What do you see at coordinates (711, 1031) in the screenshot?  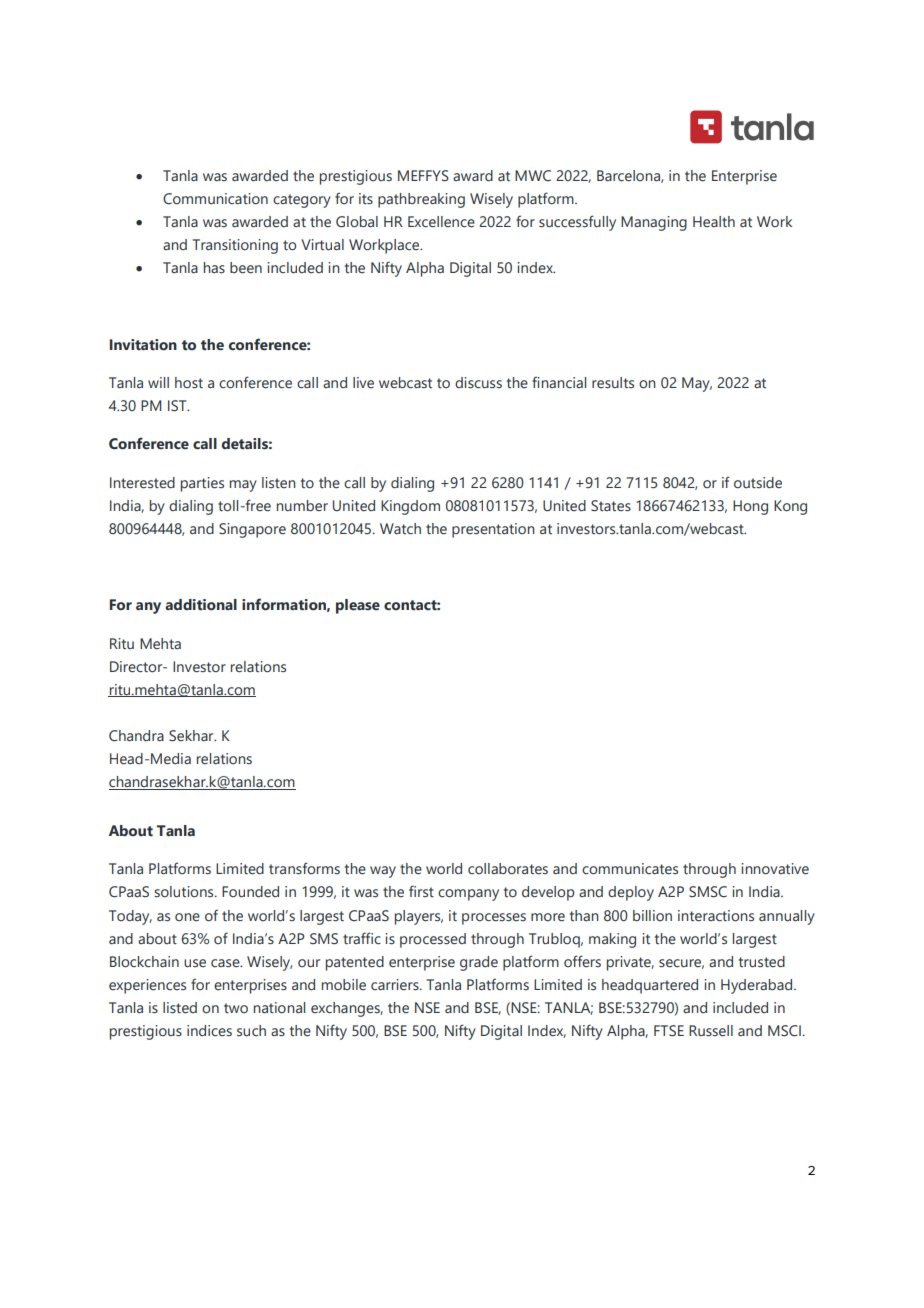 I see `Russell` at bounding box center [711, 1031].
